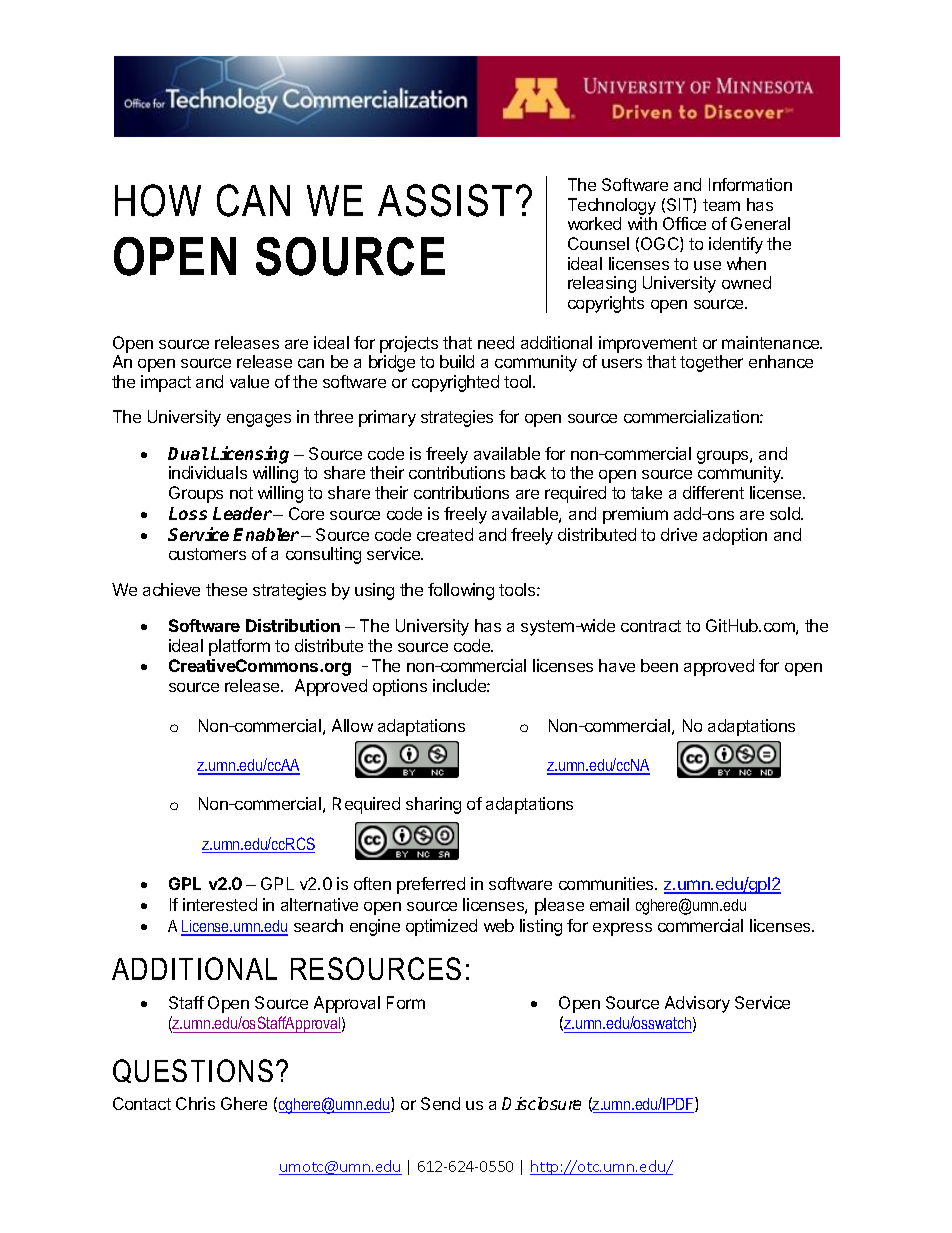  What do you see at coordinates (158, 200) in the screenshot?
I see `HOW` at bounding box center [158, 200].
